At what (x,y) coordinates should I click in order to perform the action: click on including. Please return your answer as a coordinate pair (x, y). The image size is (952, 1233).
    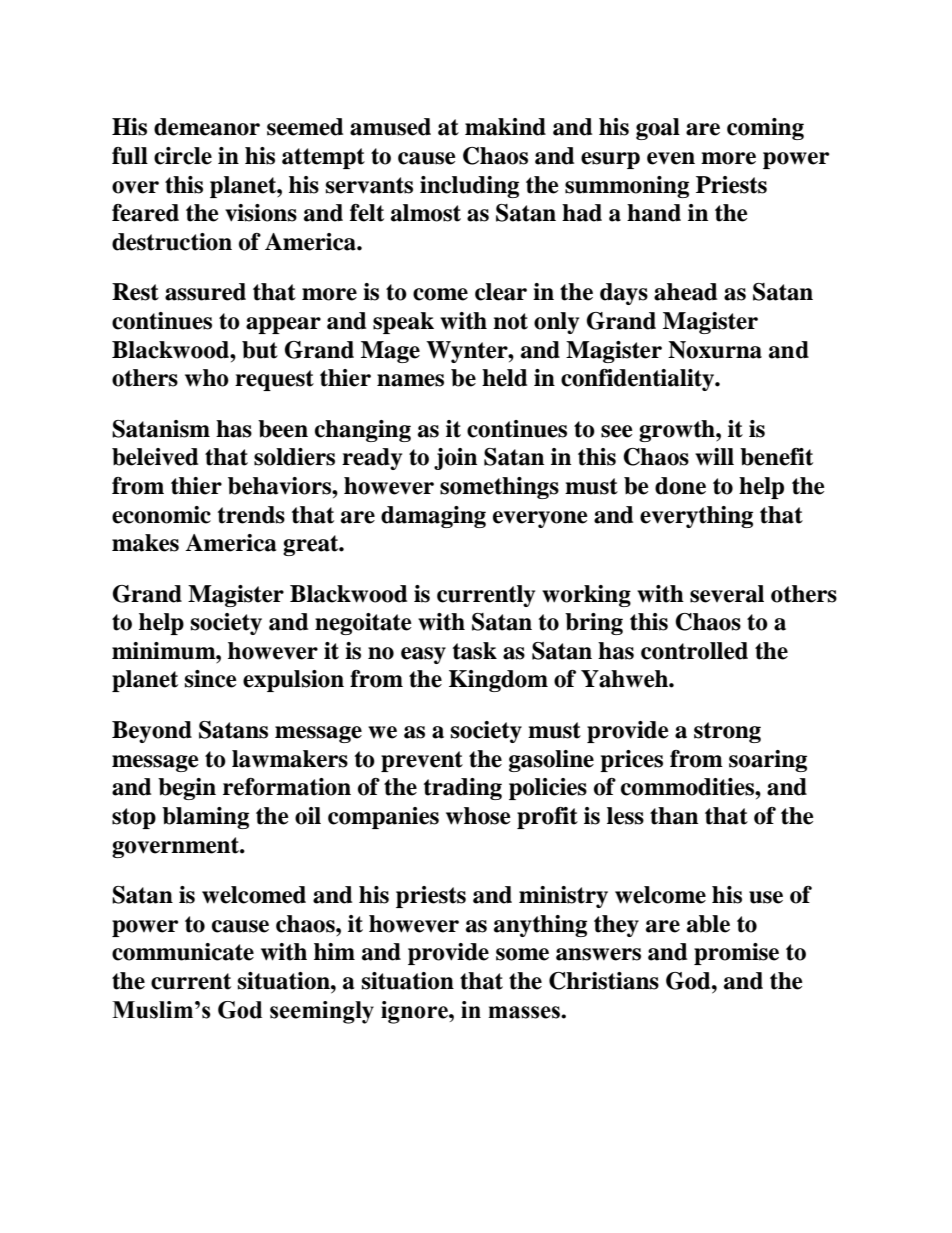
    Looking at the image, I should click on (469, 187).
